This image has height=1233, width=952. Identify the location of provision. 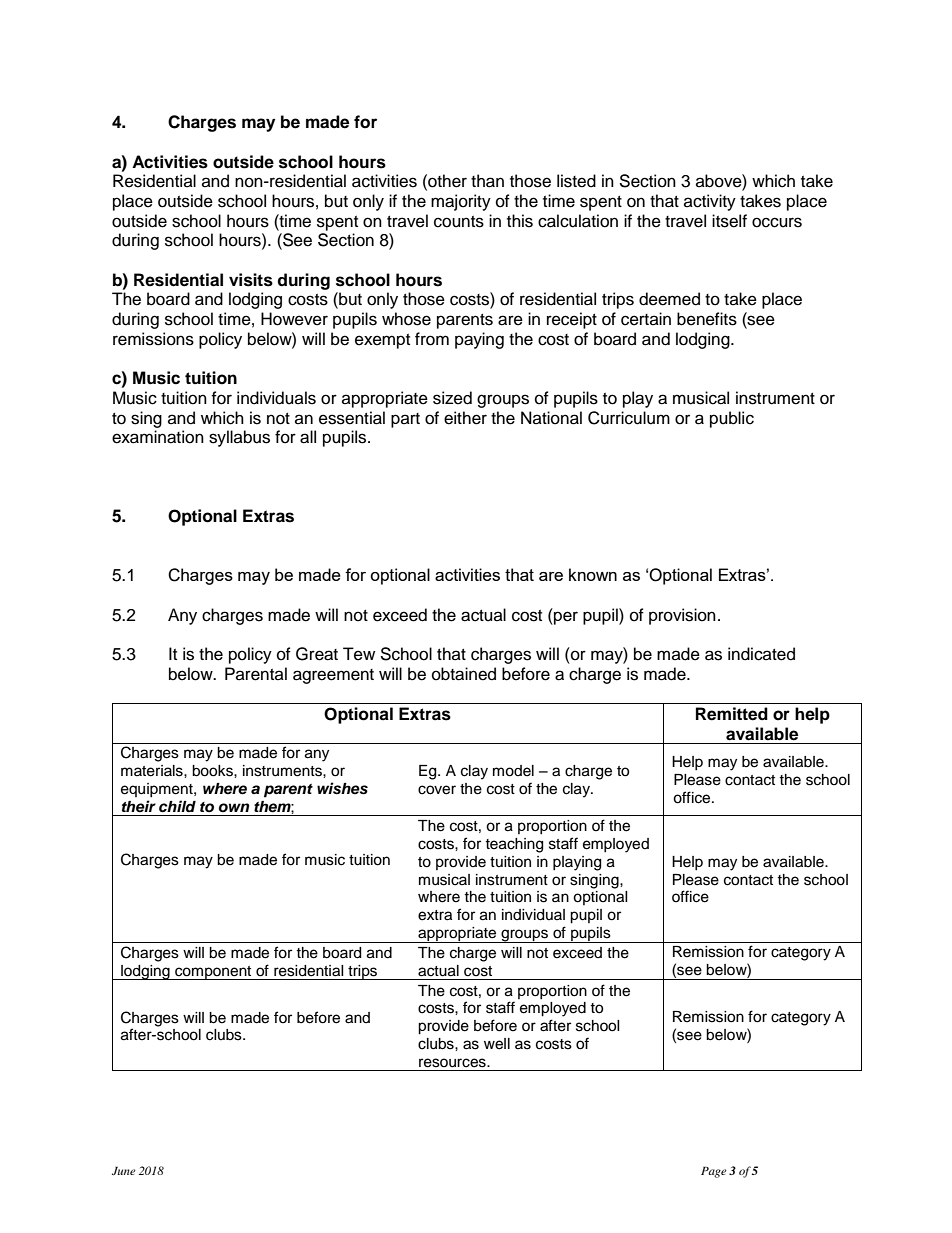
(682, 616).
